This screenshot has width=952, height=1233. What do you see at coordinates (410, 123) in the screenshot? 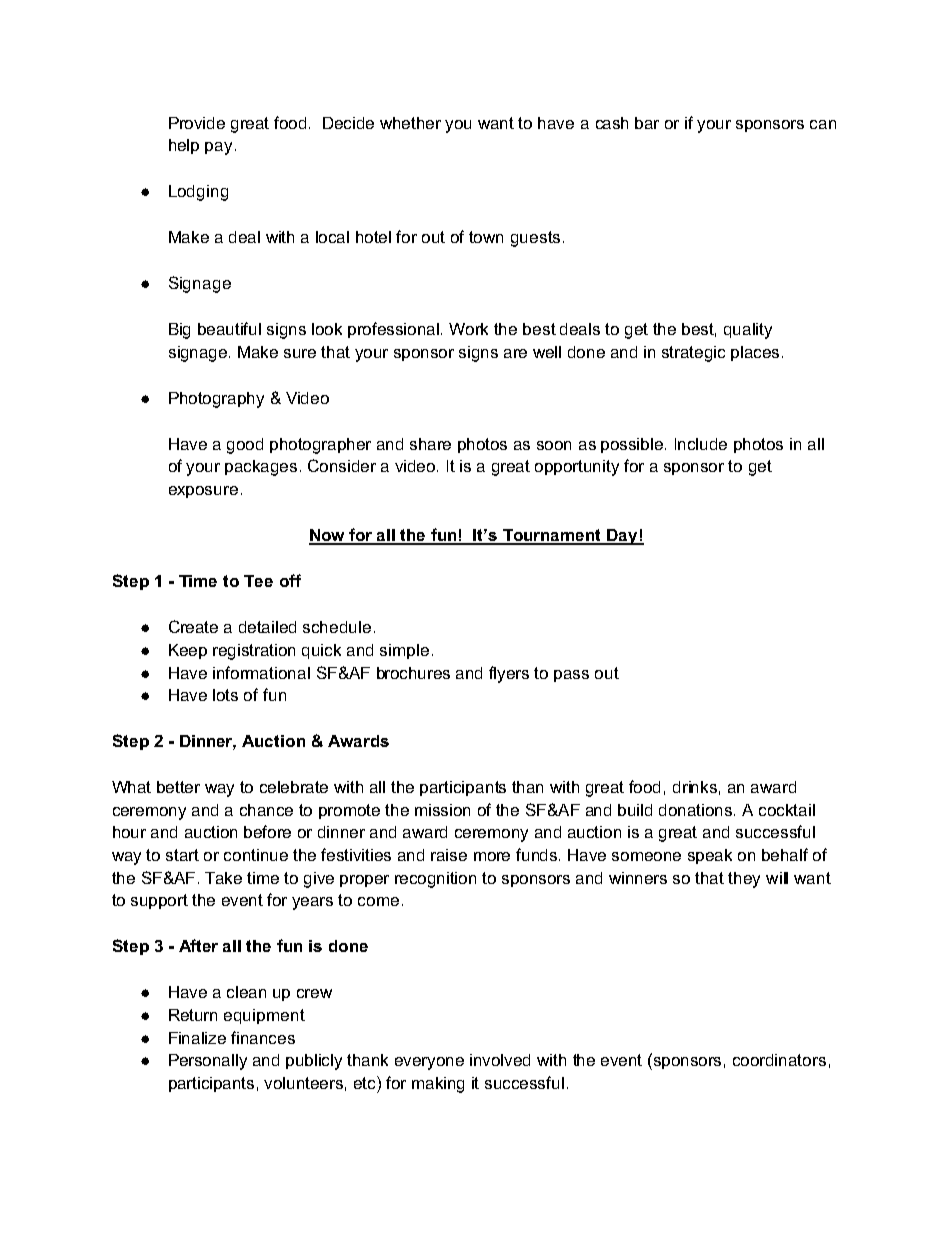
I see `whether` at bounding box center [410, 123].
